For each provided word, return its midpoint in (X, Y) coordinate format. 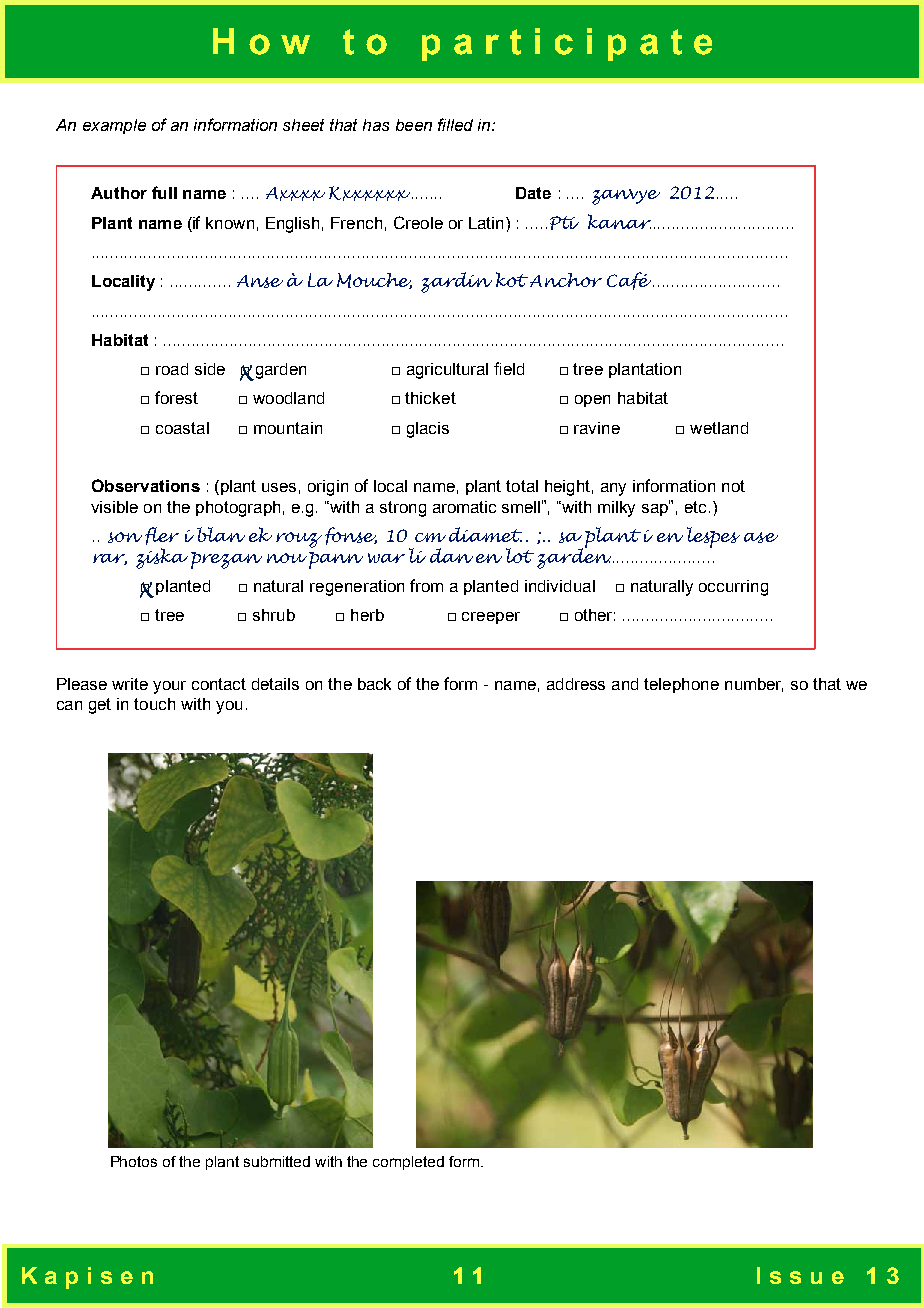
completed (408, 1163)
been (414, 125)
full (164, 192)
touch (154, 704)
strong (403, 509)
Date (533, 193)
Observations (146, 485)
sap (656, 508)
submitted (277, 1161)
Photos (134, 1161)
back (374, 684)
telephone (681, 685)
